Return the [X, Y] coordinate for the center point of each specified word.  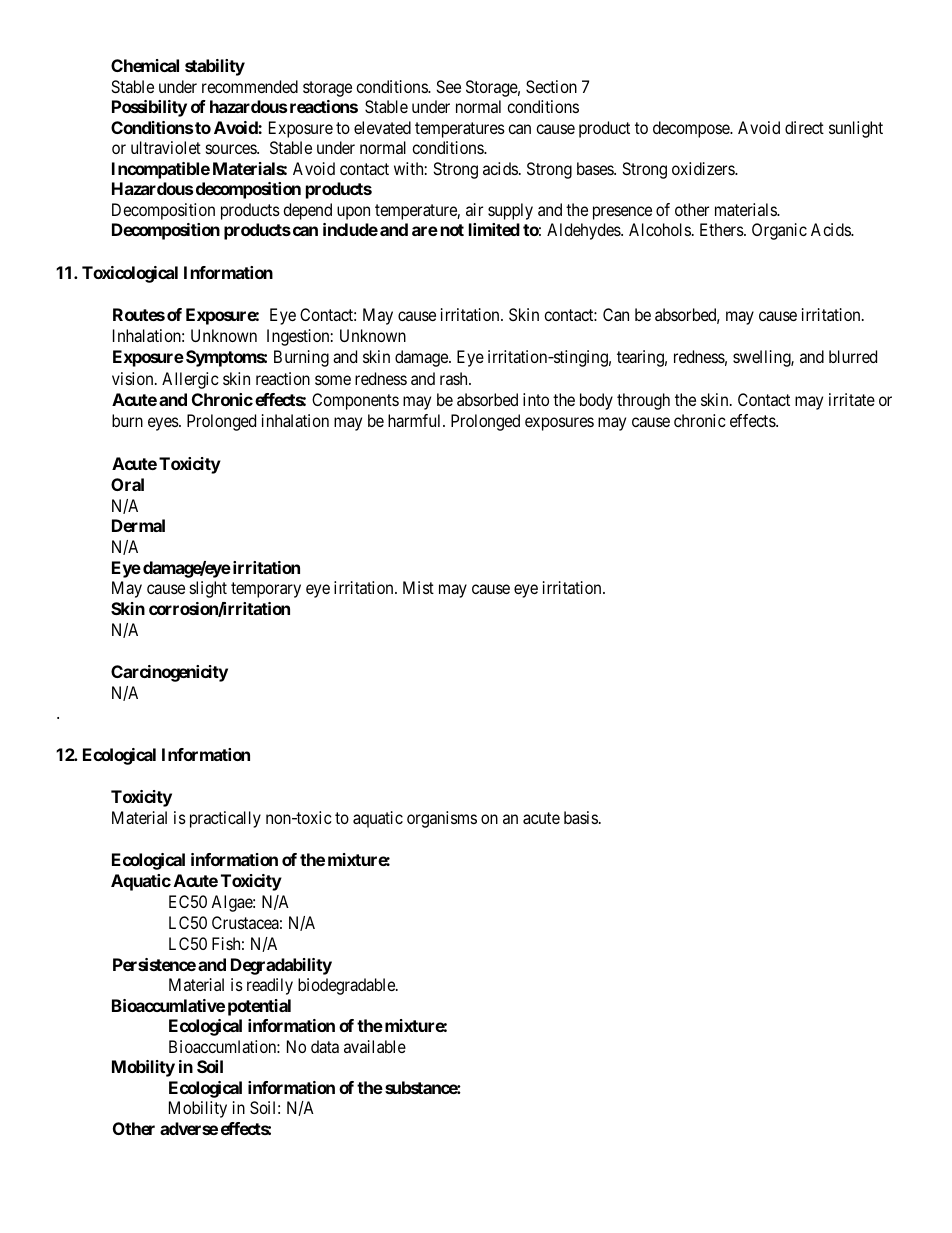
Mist [418, 587]
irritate [852, 399]
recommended [250, 86]
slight [208, 589]
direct [804, 127]
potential [259, 1007]
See [448, 86]
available [375, 1046]
